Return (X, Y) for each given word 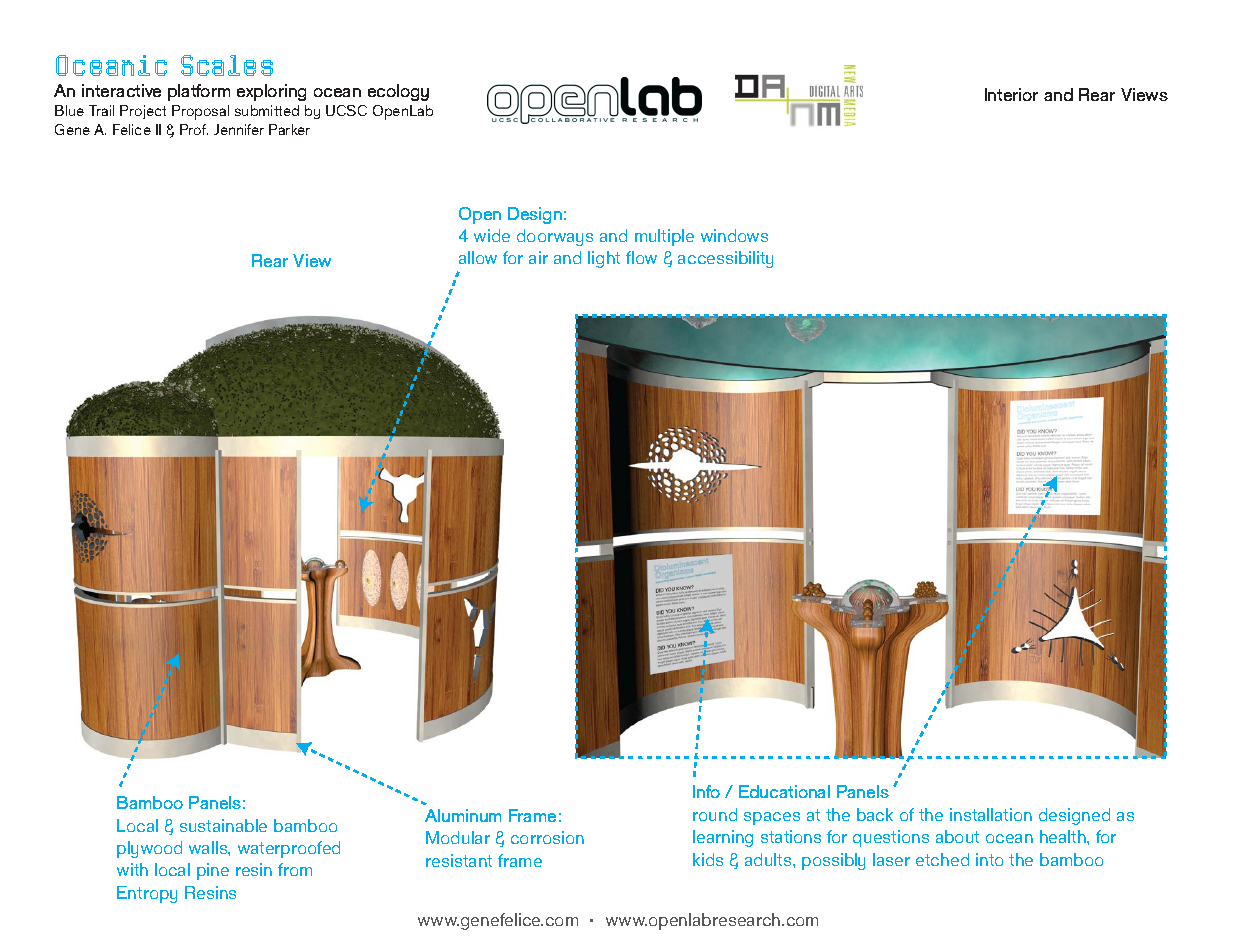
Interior (1011, 94)
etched (942, 859)
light (604, 259)
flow (641, 257)
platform (199, 92)
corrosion (547, 837)
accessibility (725, 259)
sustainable (223, 825)
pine (213, 871)
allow (478, 257)
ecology (398, 92)
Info (706, 791)
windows (734, 235)
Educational (784, 791)
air (538, 257)
